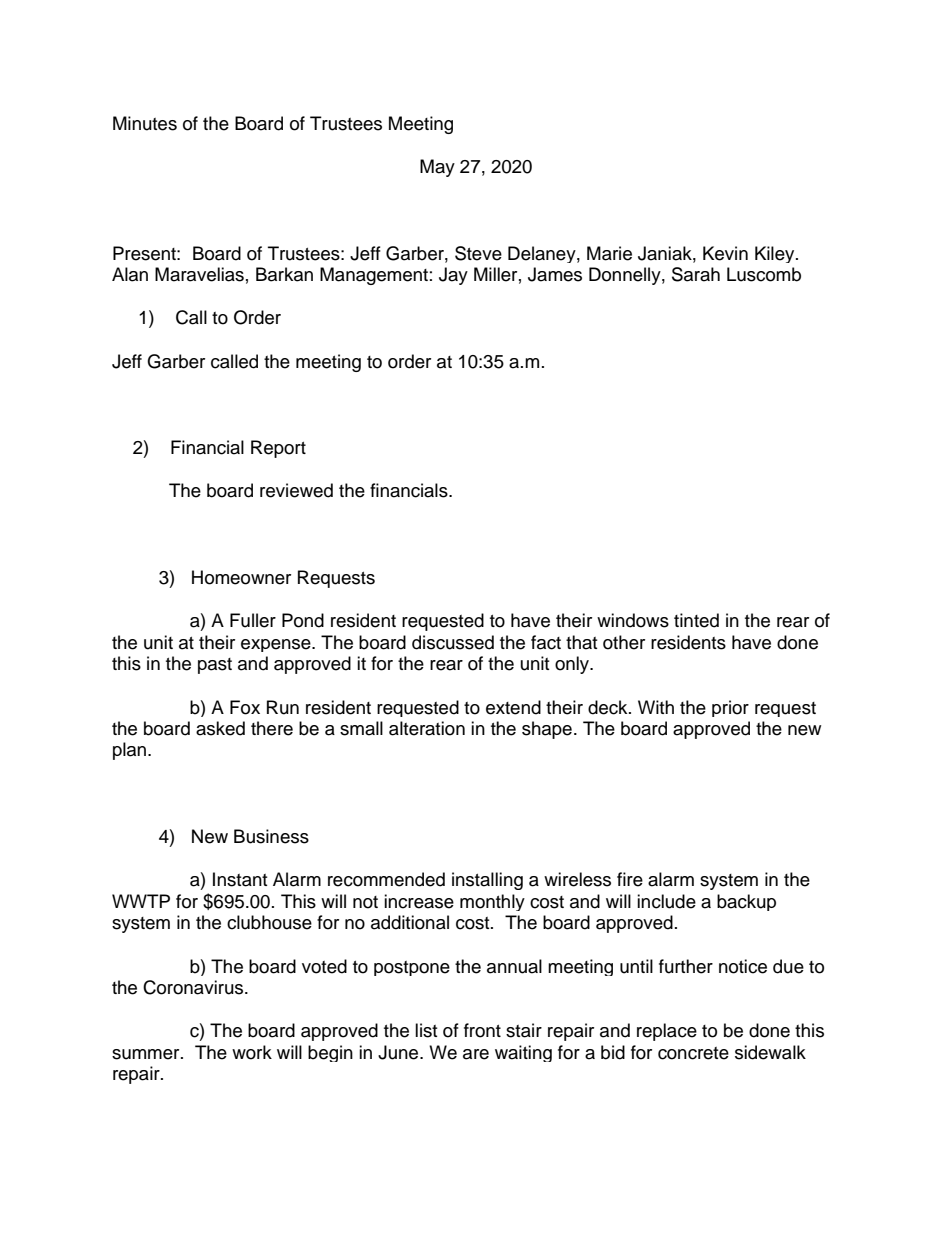  What do you see at coordinates (696, 620) in the screenshot?
I see `tinted` at bounding box center [696, 620].
